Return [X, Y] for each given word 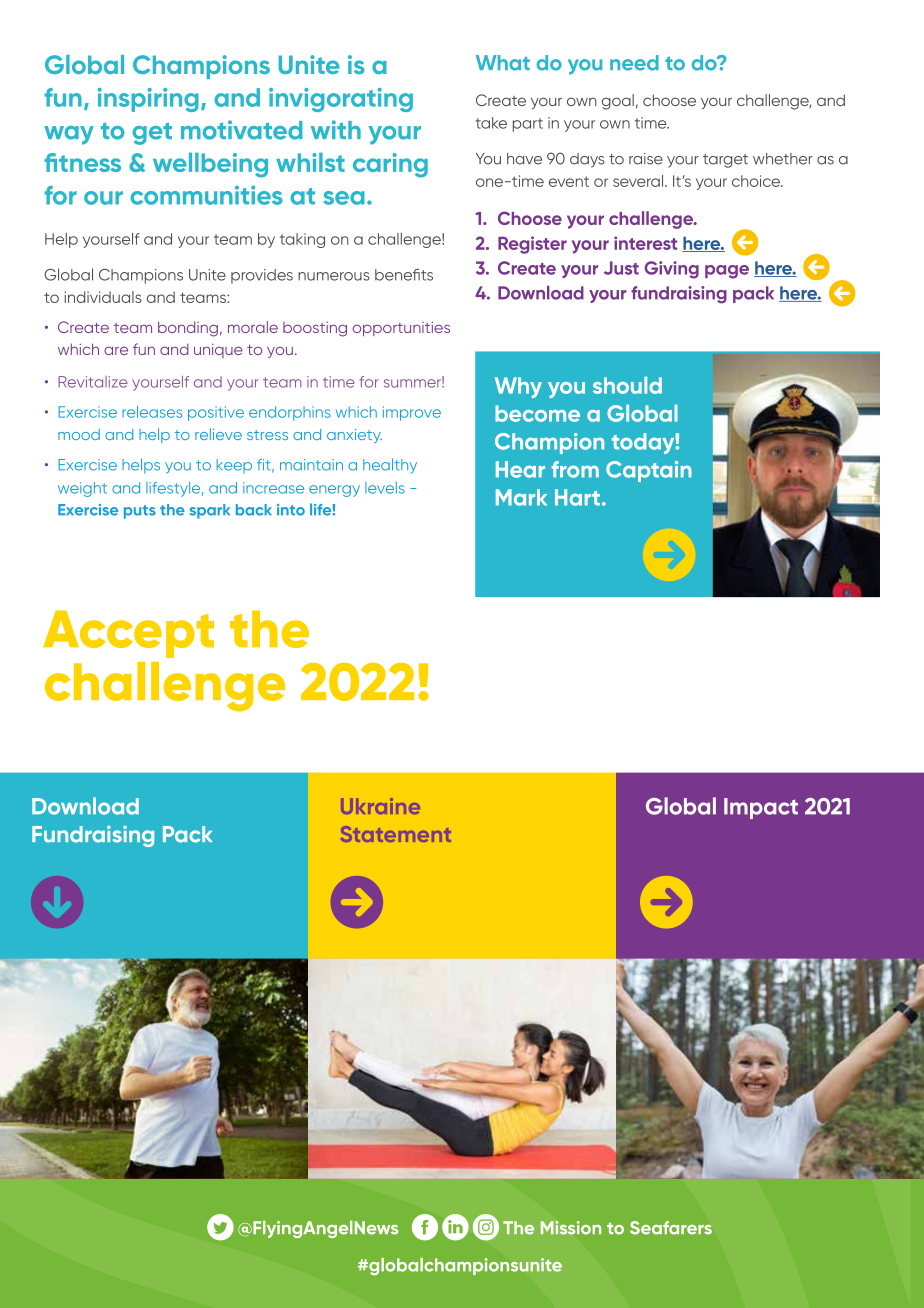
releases [152, 412]
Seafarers [671, 1228]
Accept [128, 634]
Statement [396, 834]
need [634, 63]
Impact [761, 808]
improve [412, 413]
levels [385, 488]
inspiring [148, 100]
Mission [571, 1228]
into [291, 510]
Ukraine [380, 806]
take [491, 123]
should [627, 385]
